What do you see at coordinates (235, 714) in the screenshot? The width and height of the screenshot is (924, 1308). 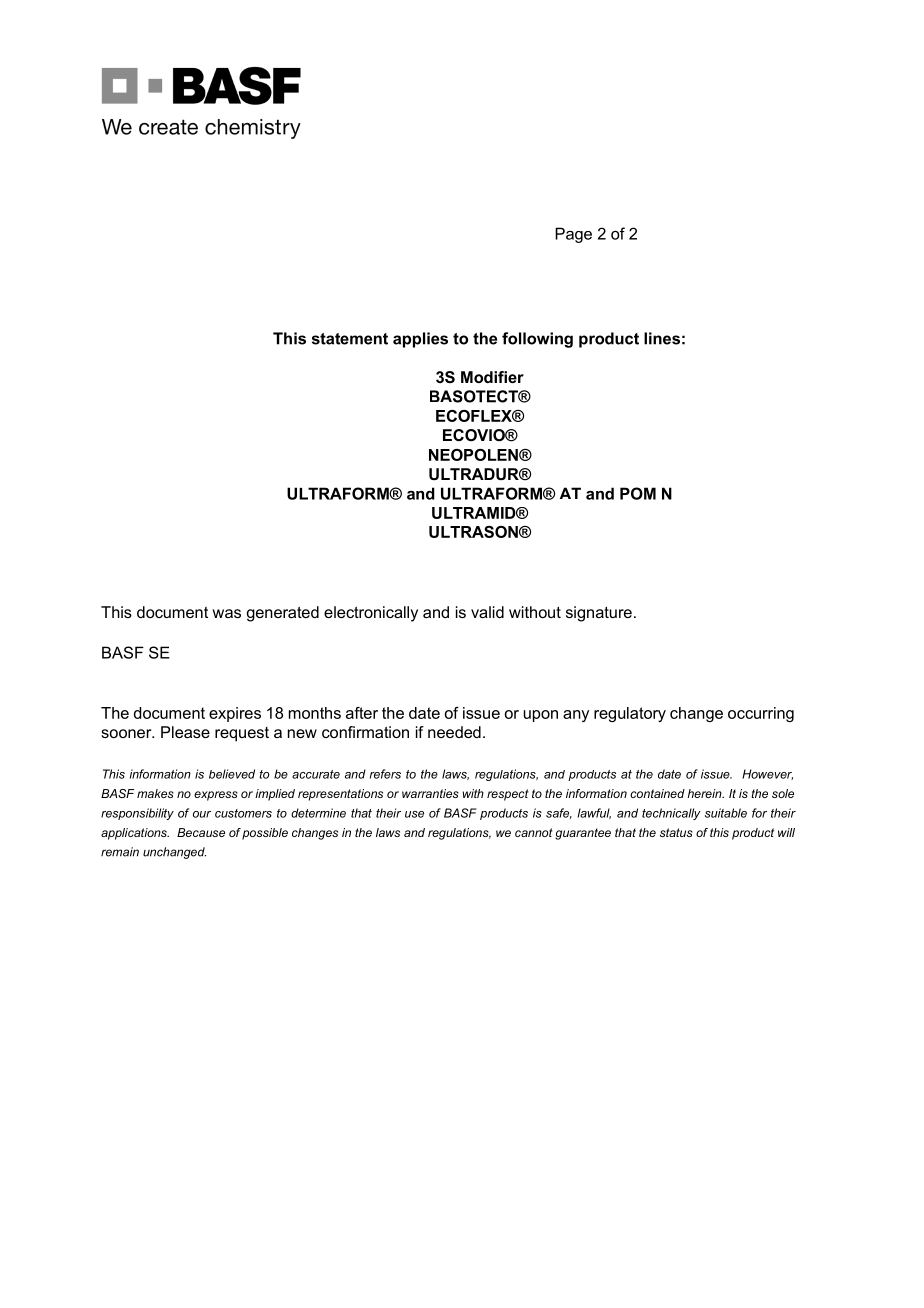 I see `expires` at bounding box center [235, 714].
